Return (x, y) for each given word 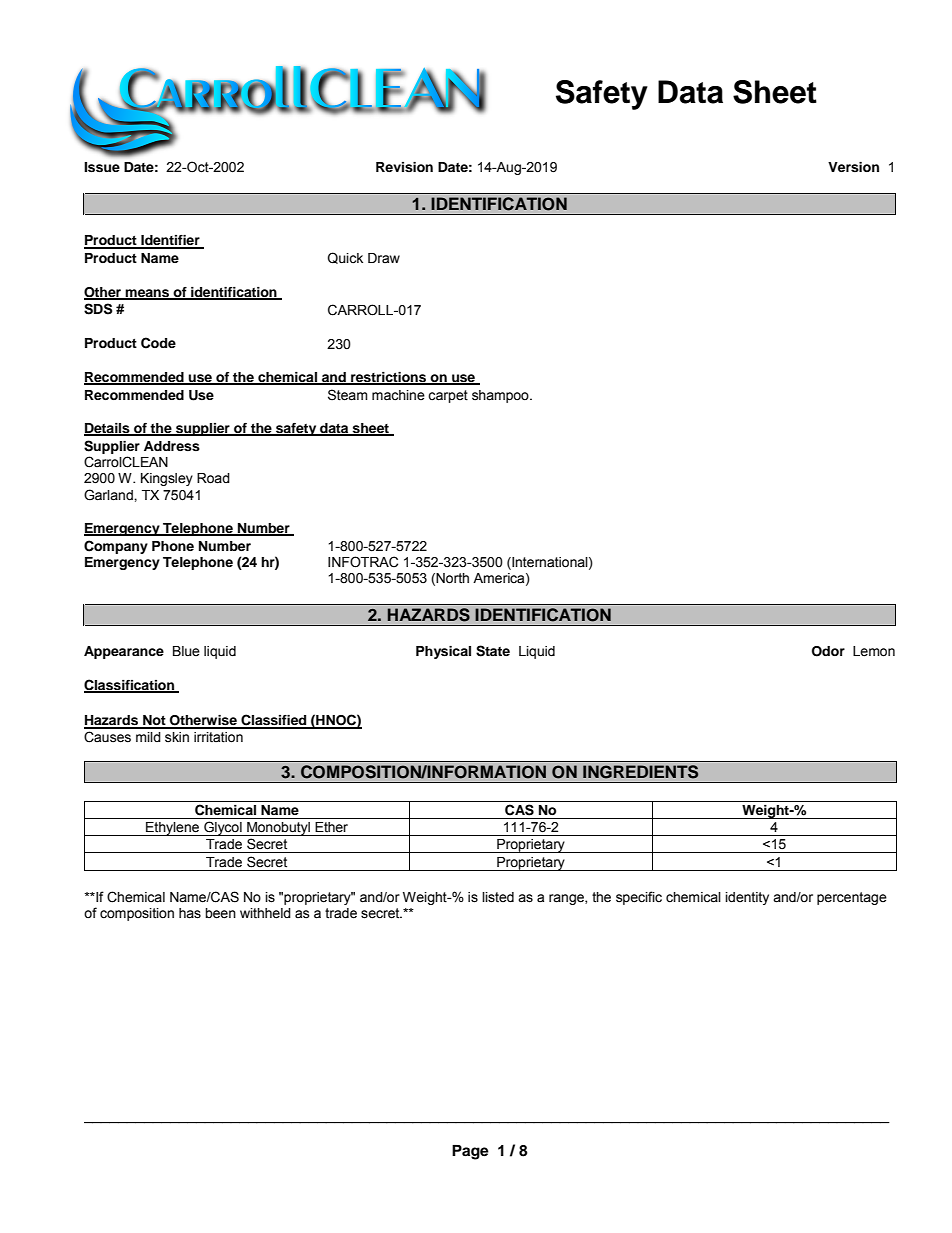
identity (747, 898)
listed (498, 897)
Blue (186, 651)
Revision (404, 167)
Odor (828, 651)
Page (470, 1152)
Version (853, 167)
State (493, 651)
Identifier (170, 241)
